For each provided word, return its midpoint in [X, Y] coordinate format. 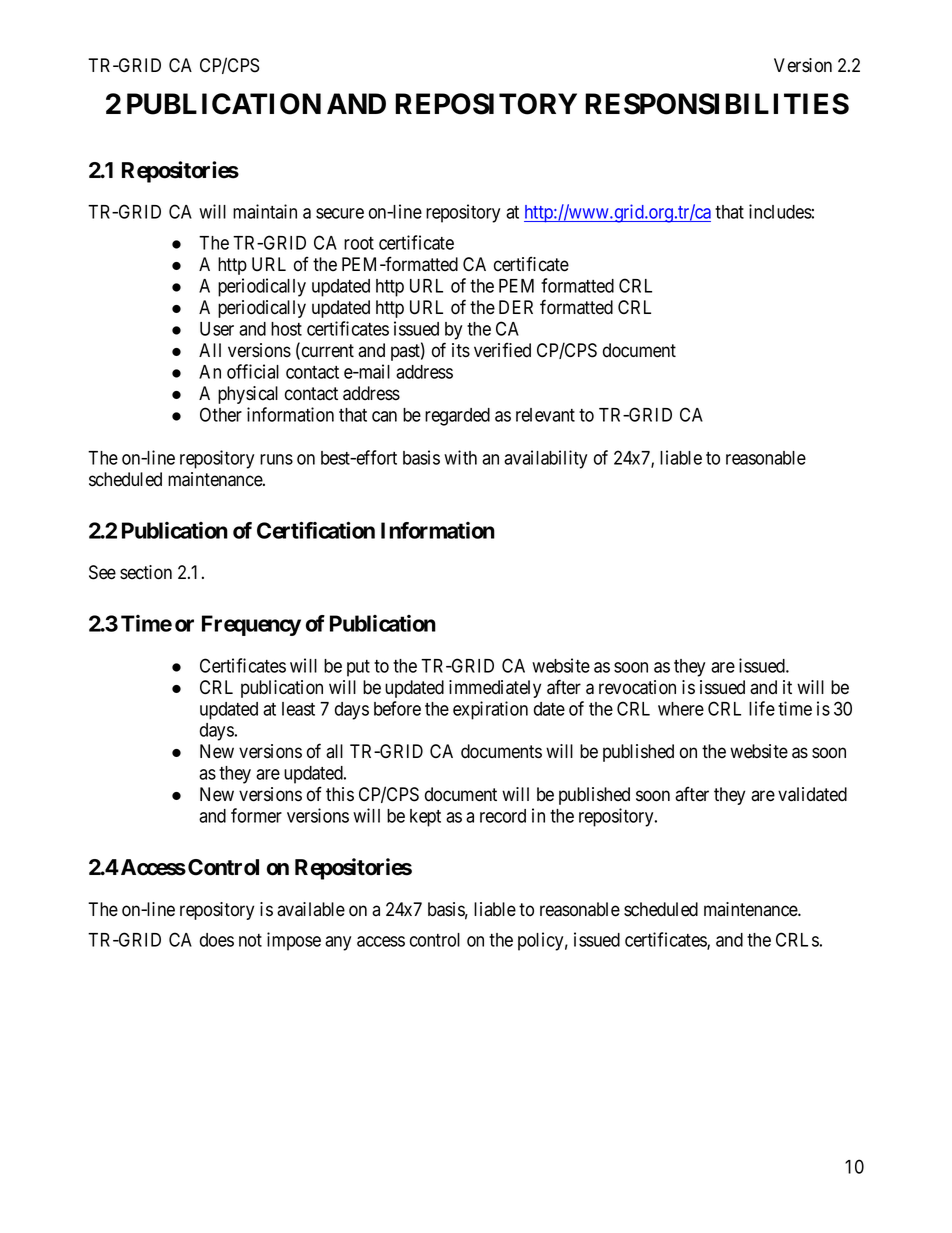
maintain [265, 211]
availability [545, 459]
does [217, 940]
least [298, 709]
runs [276, 459]
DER [516, 307]
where [681, 709]
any [338, 943]
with [460, 457]
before [397, 708]
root [359, 243]
